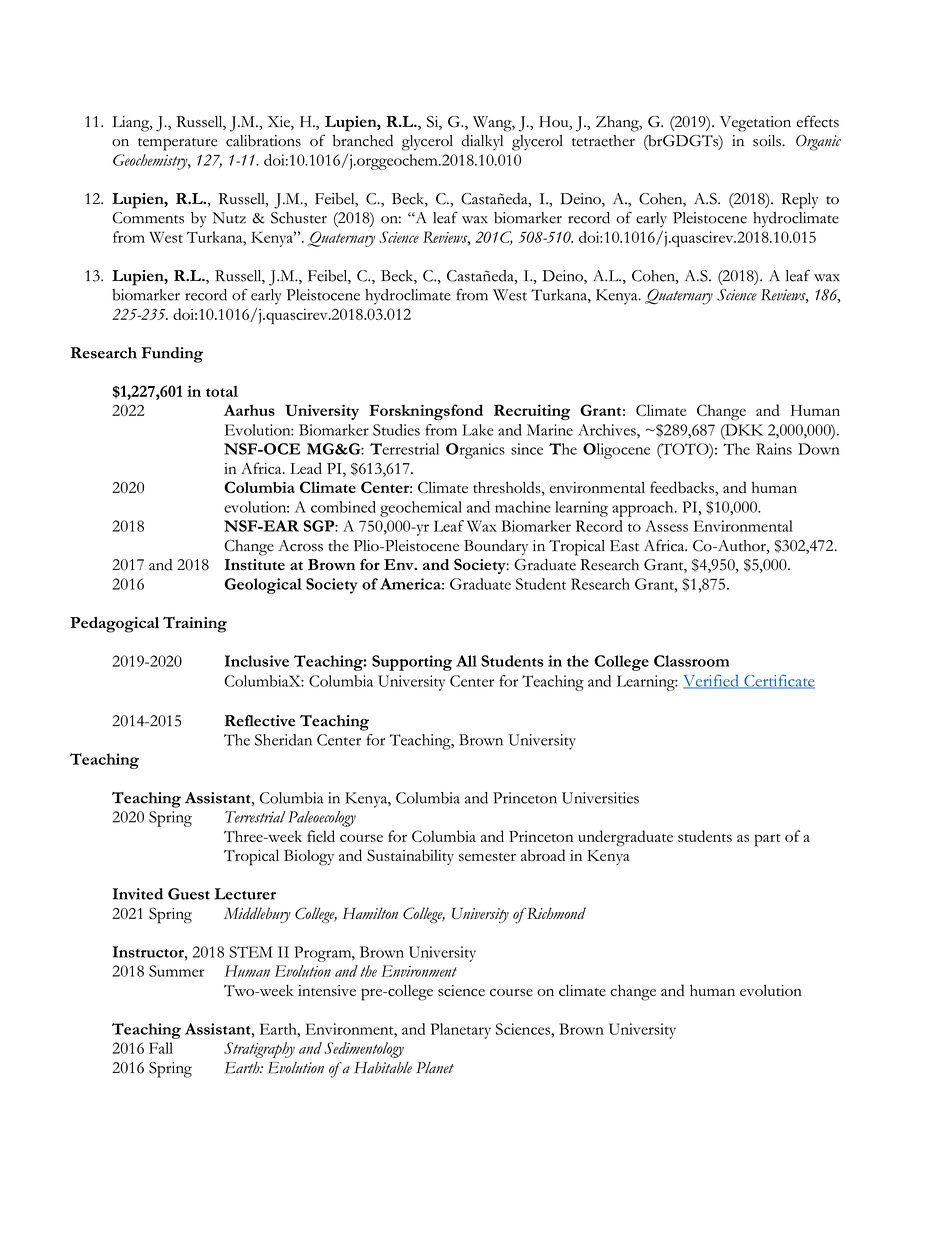 The height and width of the image is (1233, 952). I want to click on temperature, so click(177, 144).
